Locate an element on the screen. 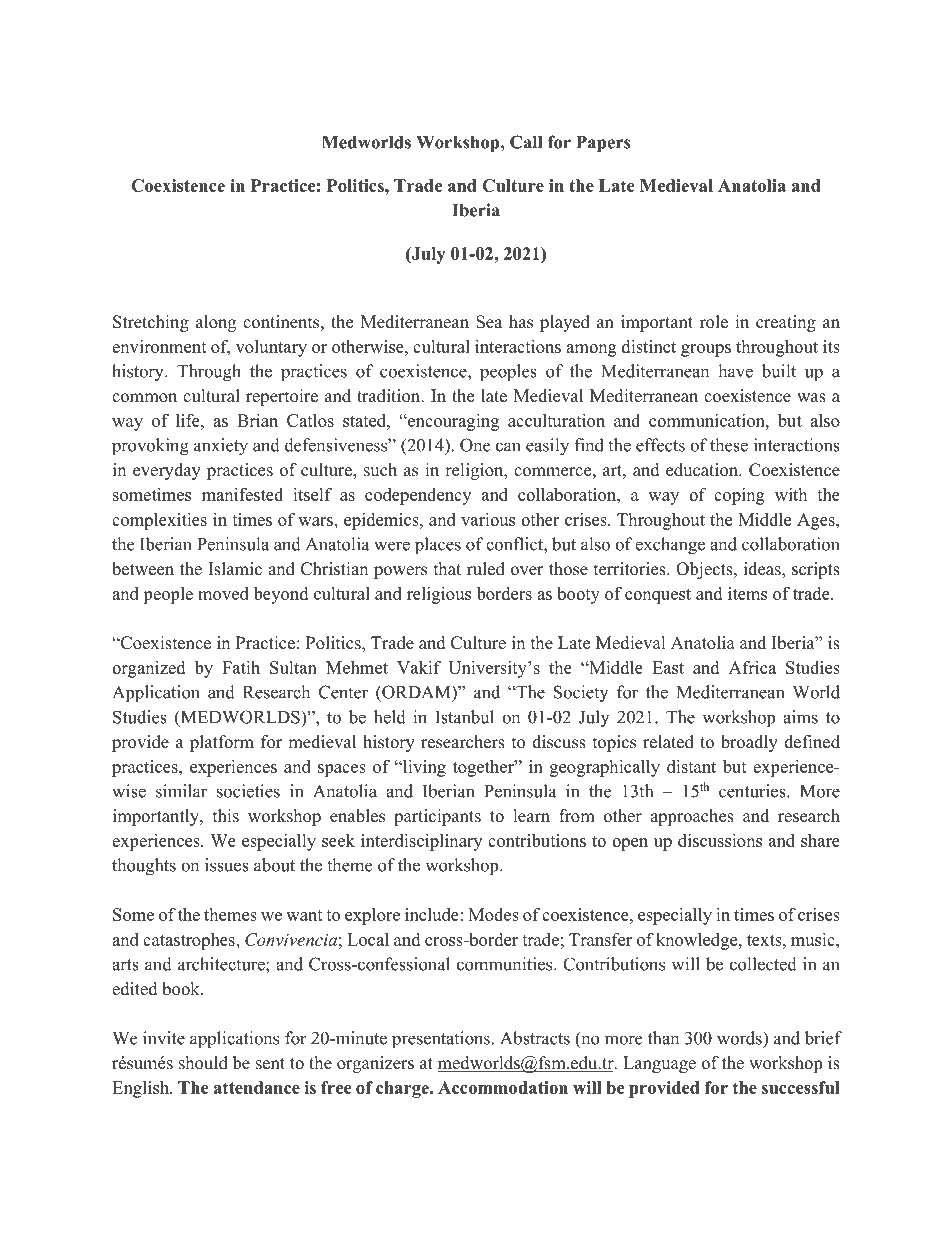  anxiety is located at coordinates (221, 447).
